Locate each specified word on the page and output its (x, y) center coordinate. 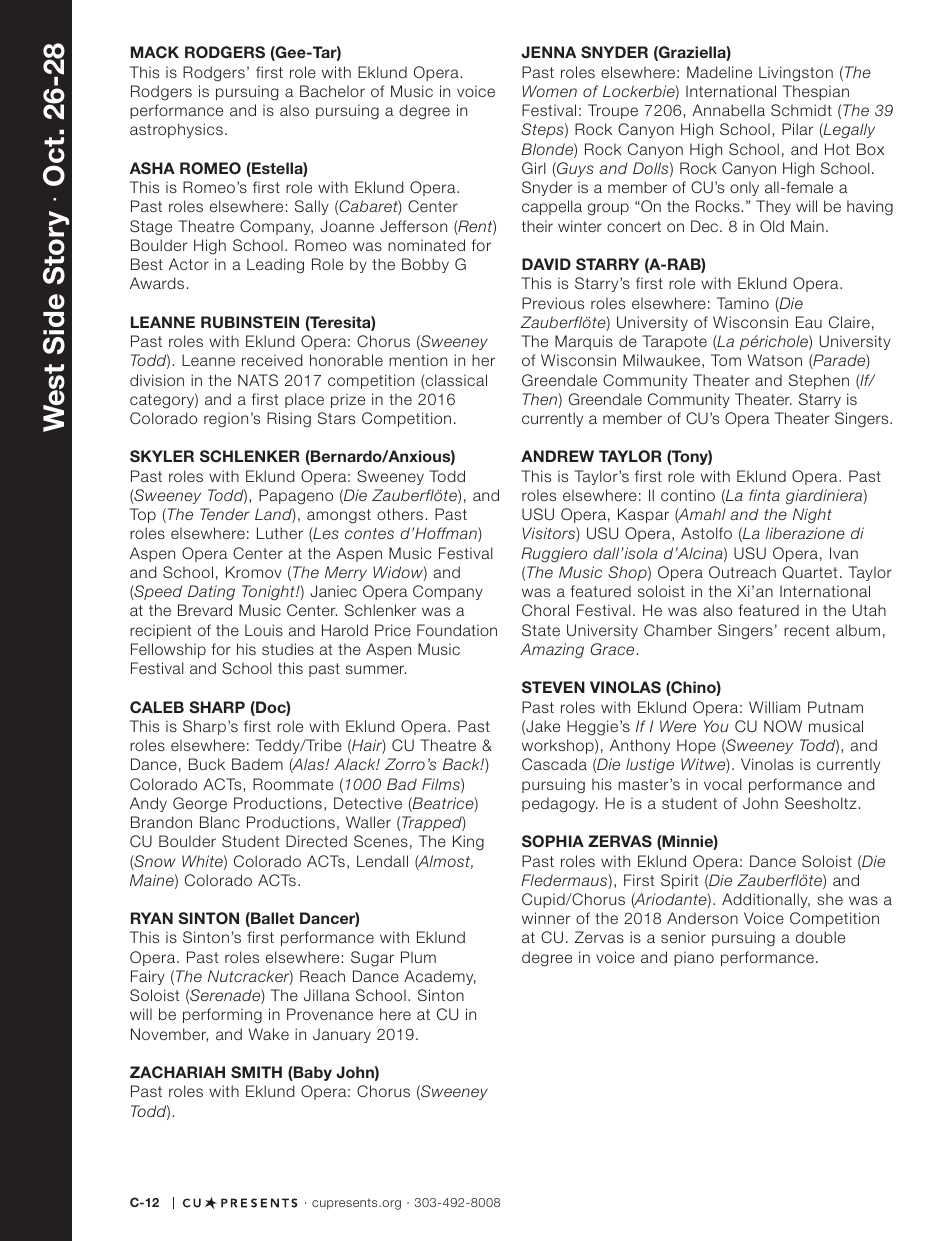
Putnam (835, 707)
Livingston (796, 74)
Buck (207, 764)
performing (222, 1016)
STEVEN (553, 687)
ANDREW (557, 456)
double (820, 937)
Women (549, 91)
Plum (418, 957)
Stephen (819, 381)
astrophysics (176, 130)
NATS (258, 380)
